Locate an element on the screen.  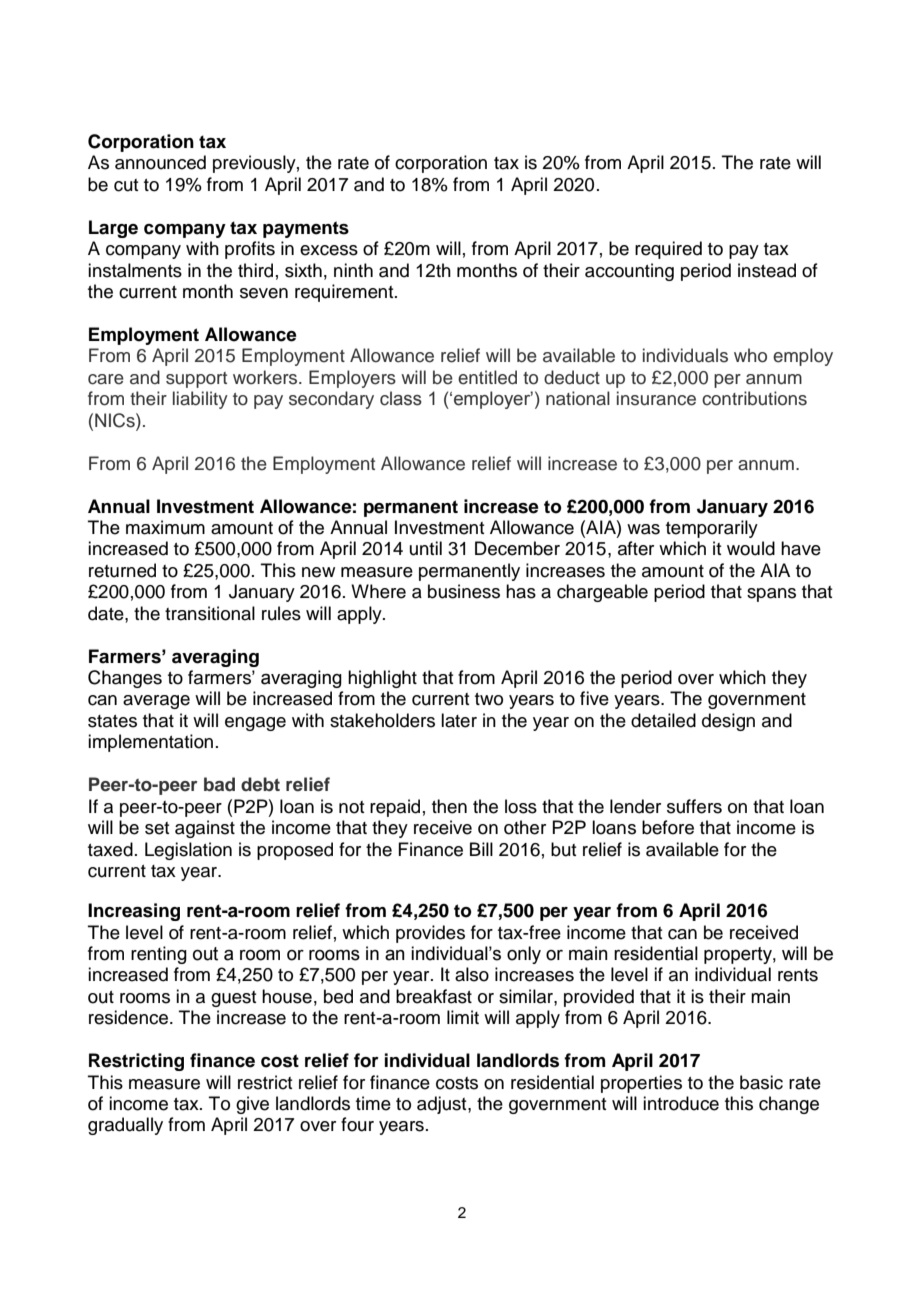
adjust is located at coordinates (443, 1105).
